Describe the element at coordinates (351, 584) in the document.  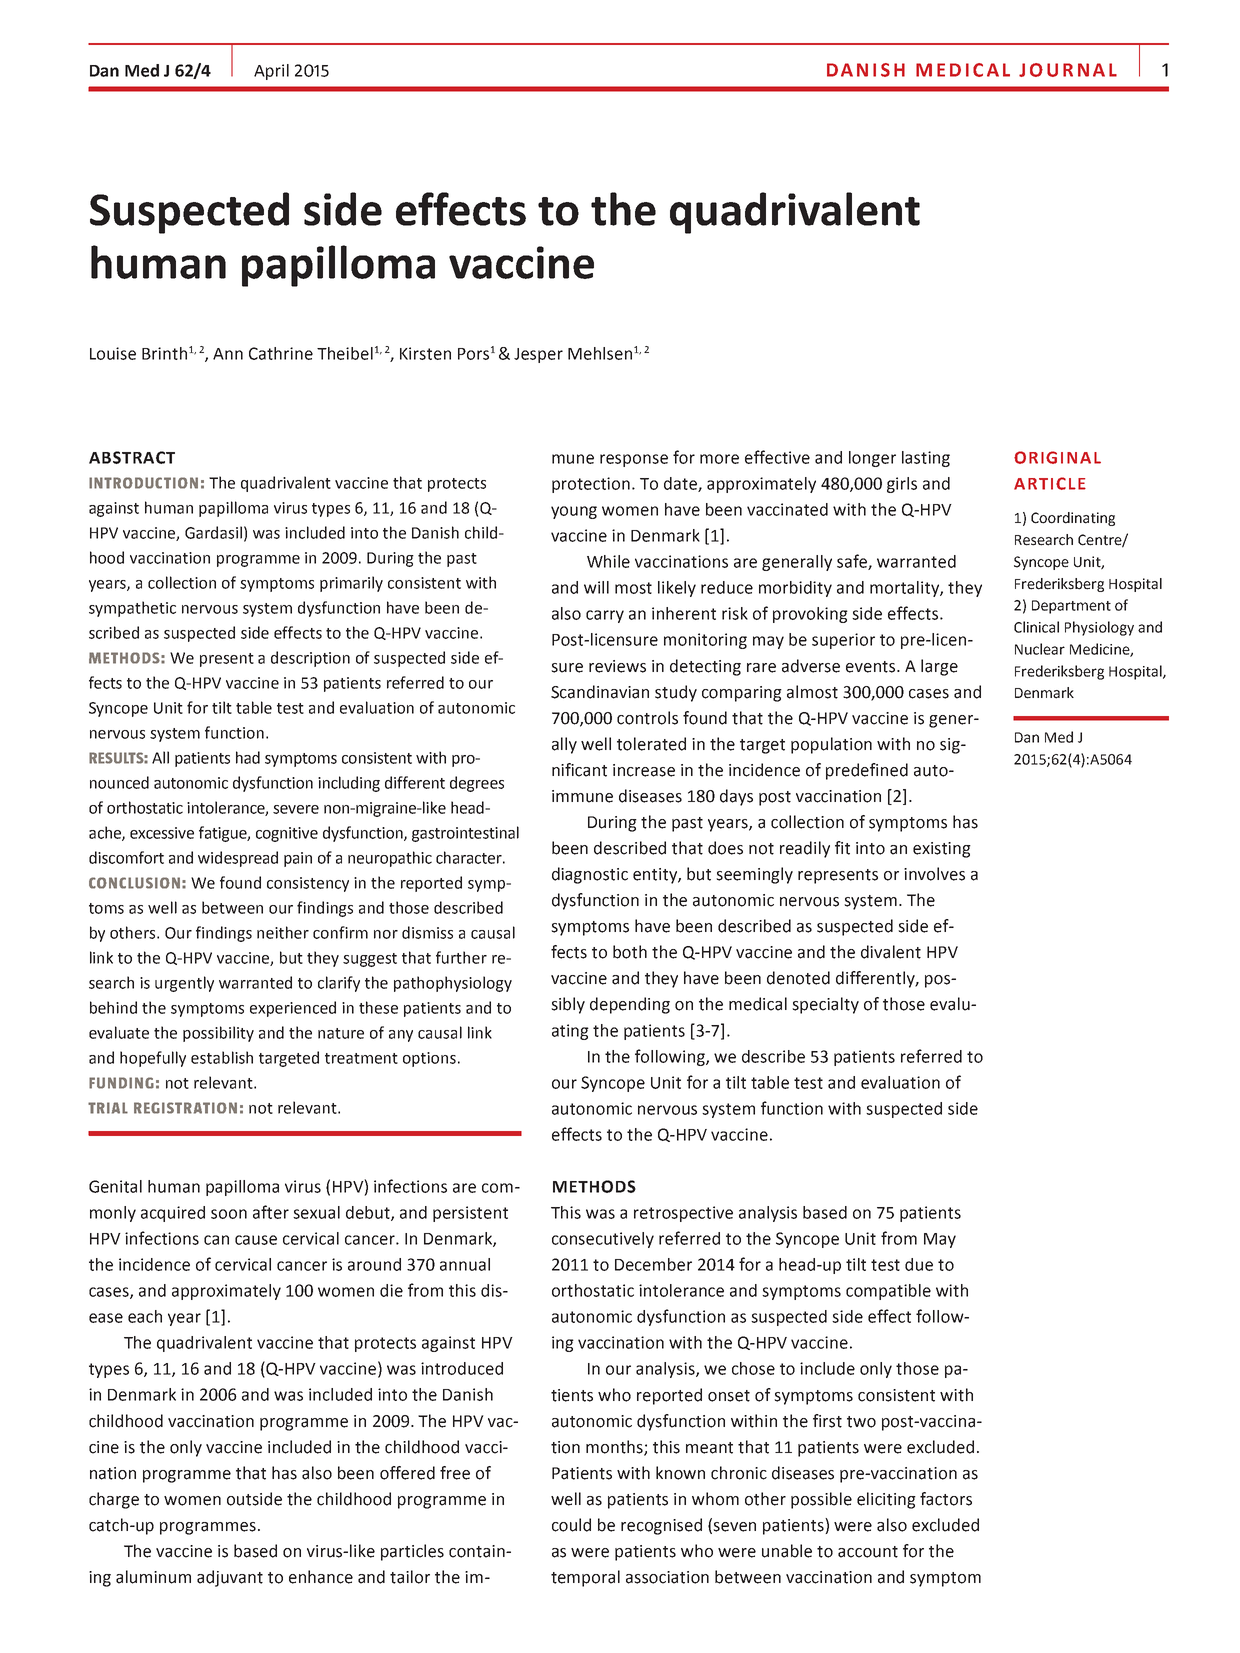
I see `primarily` at that location.
